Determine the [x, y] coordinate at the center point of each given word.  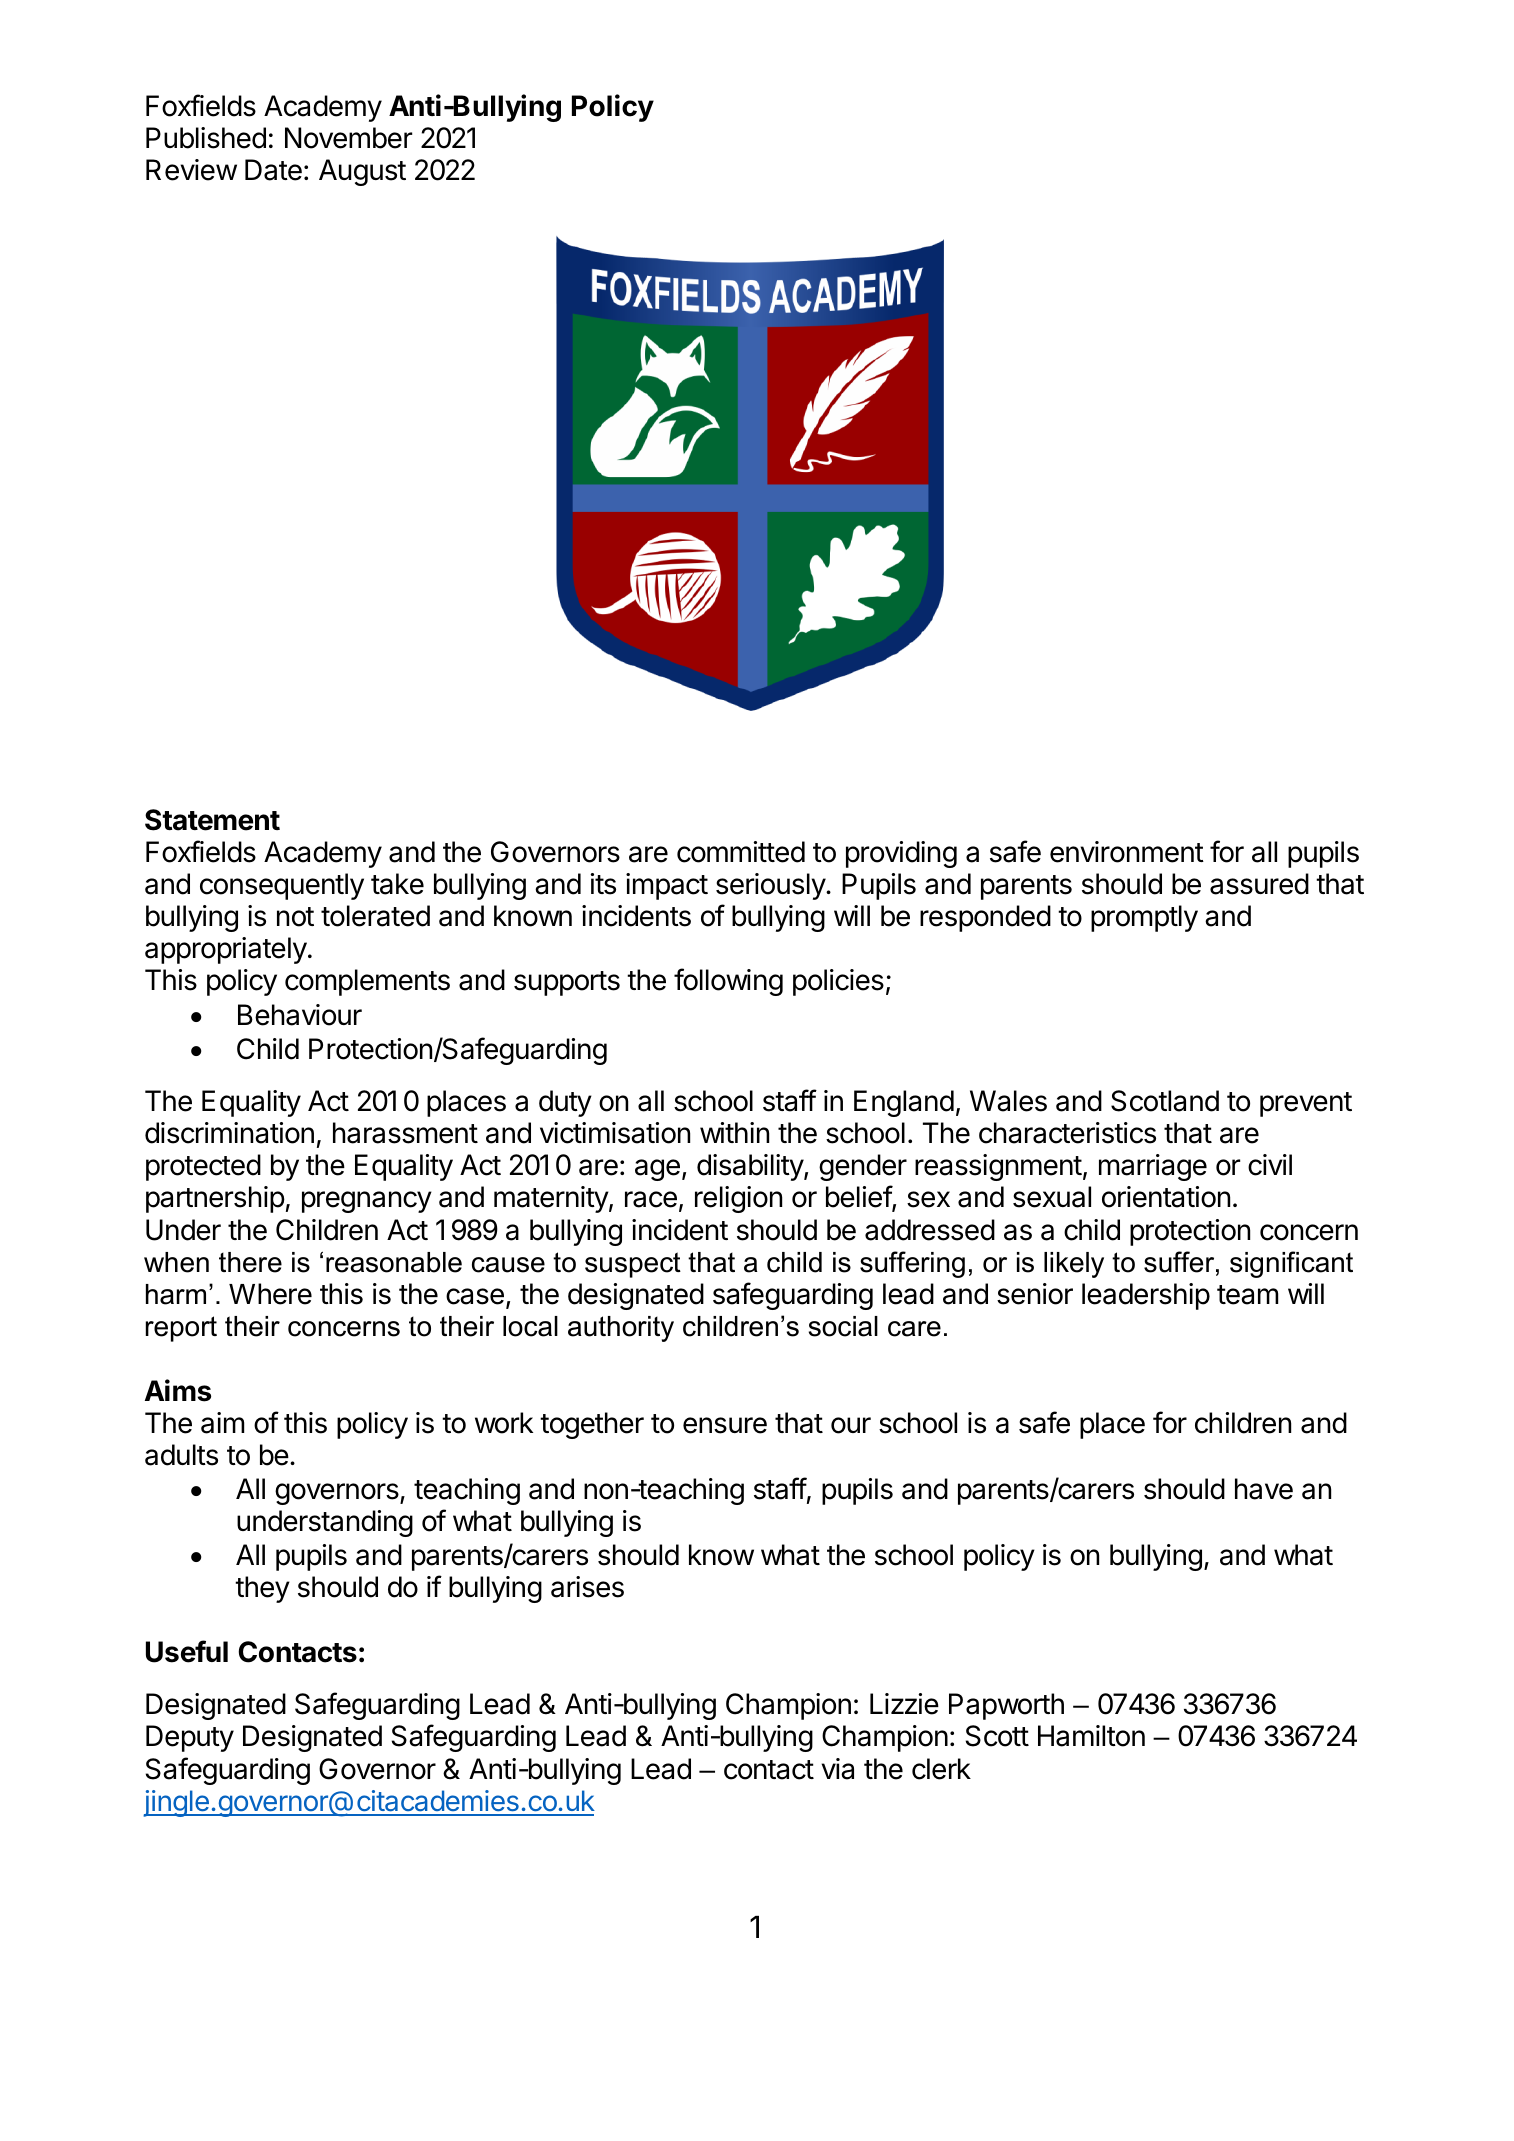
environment [1127, 852]
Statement [212, 820]
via [837, 1769]
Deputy [190, 1738]
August [362, 172]
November [348, 138]
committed [741, 852]
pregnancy [367, 1202]
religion [738, 1199]
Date [273, 170]
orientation [1166, 1197]
